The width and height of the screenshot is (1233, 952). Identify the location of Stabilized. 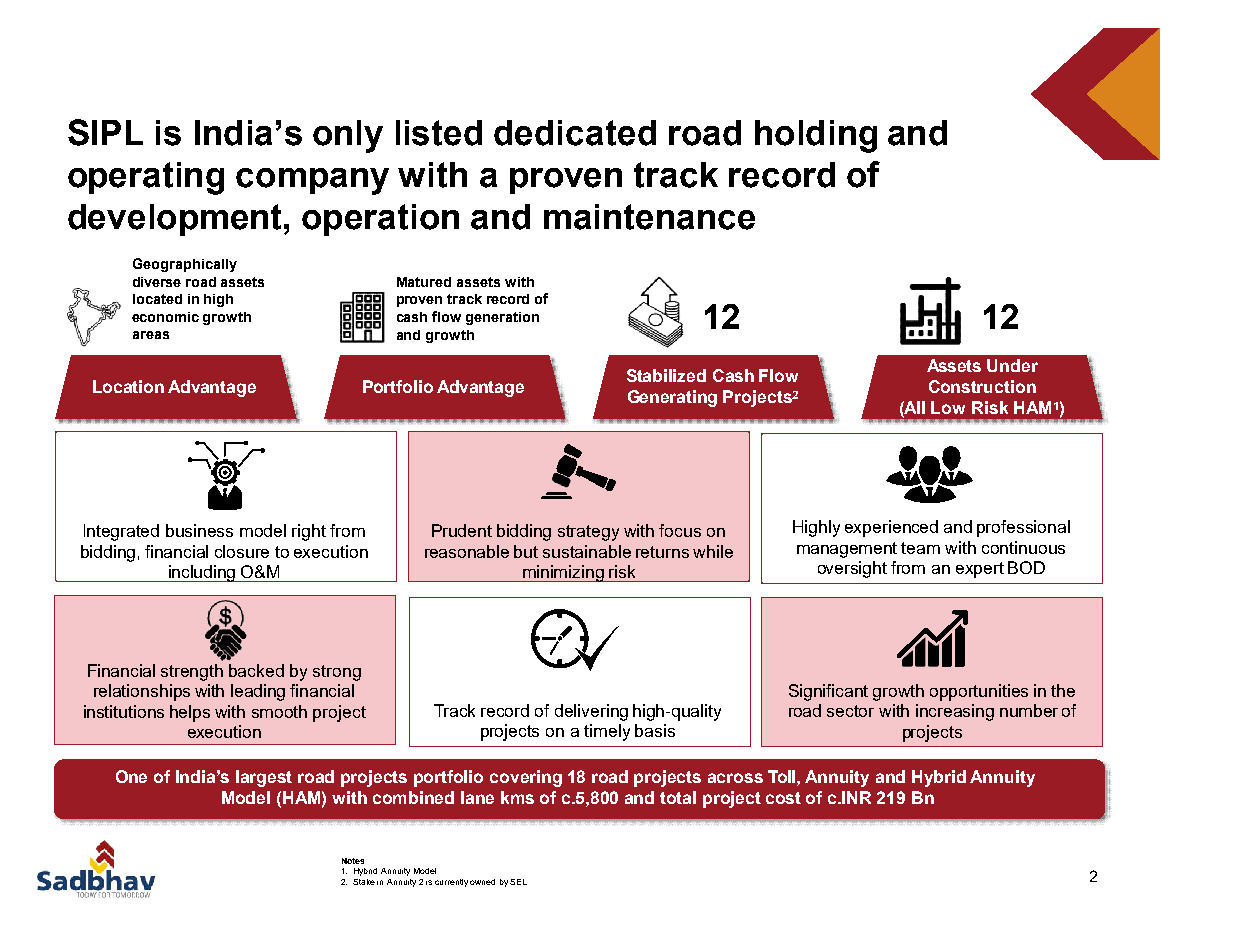
(666, 375).
